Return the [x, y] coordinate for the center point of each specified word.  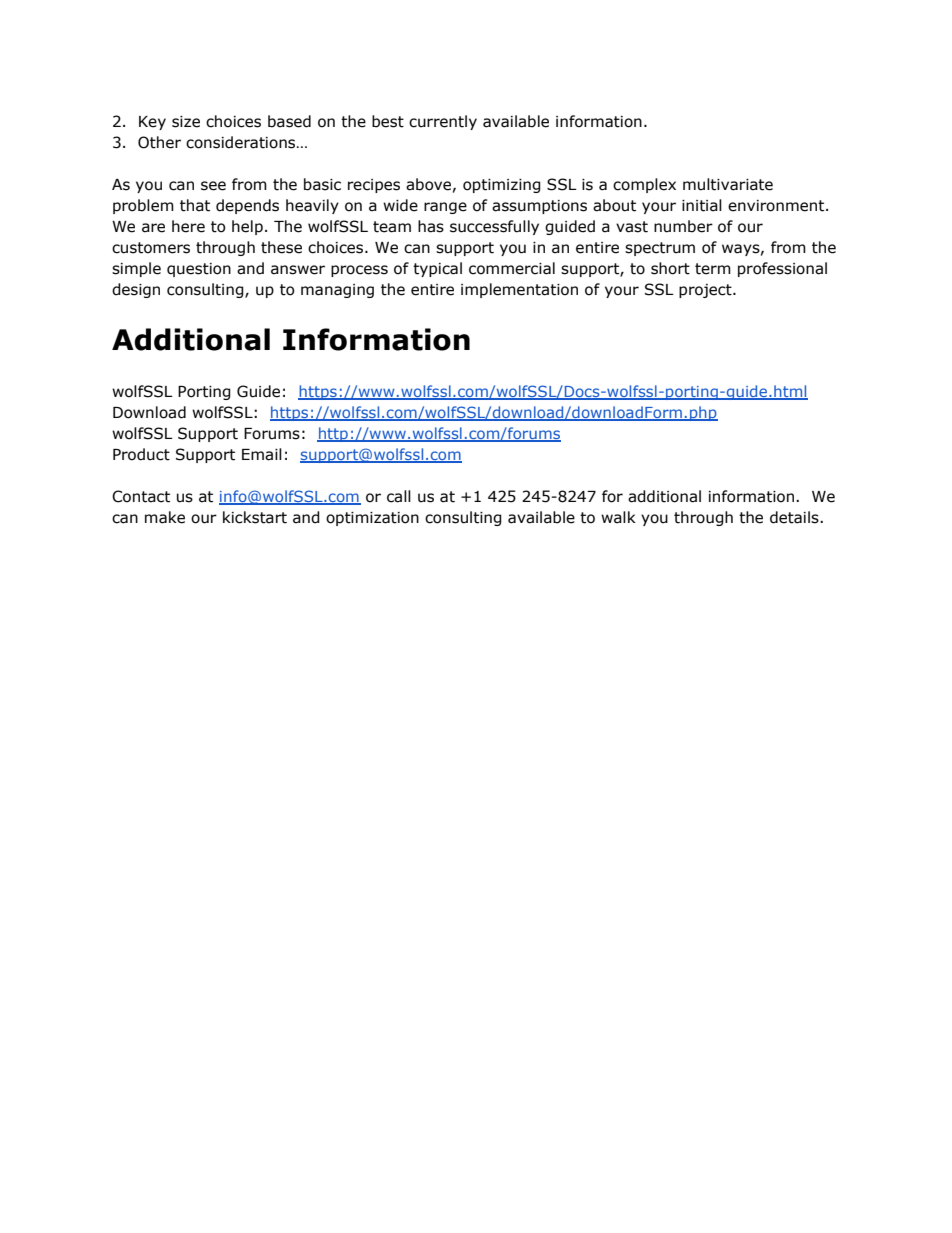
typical [437, 269]
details [795, 517]
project [706, 291]
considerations [242, 142]
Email [262, 454]
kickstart [255, 517]
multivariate [728, 184]
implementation [519, 290]
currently [443, 122]
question [199, 270]
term [713, 269]
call [399, 496]
